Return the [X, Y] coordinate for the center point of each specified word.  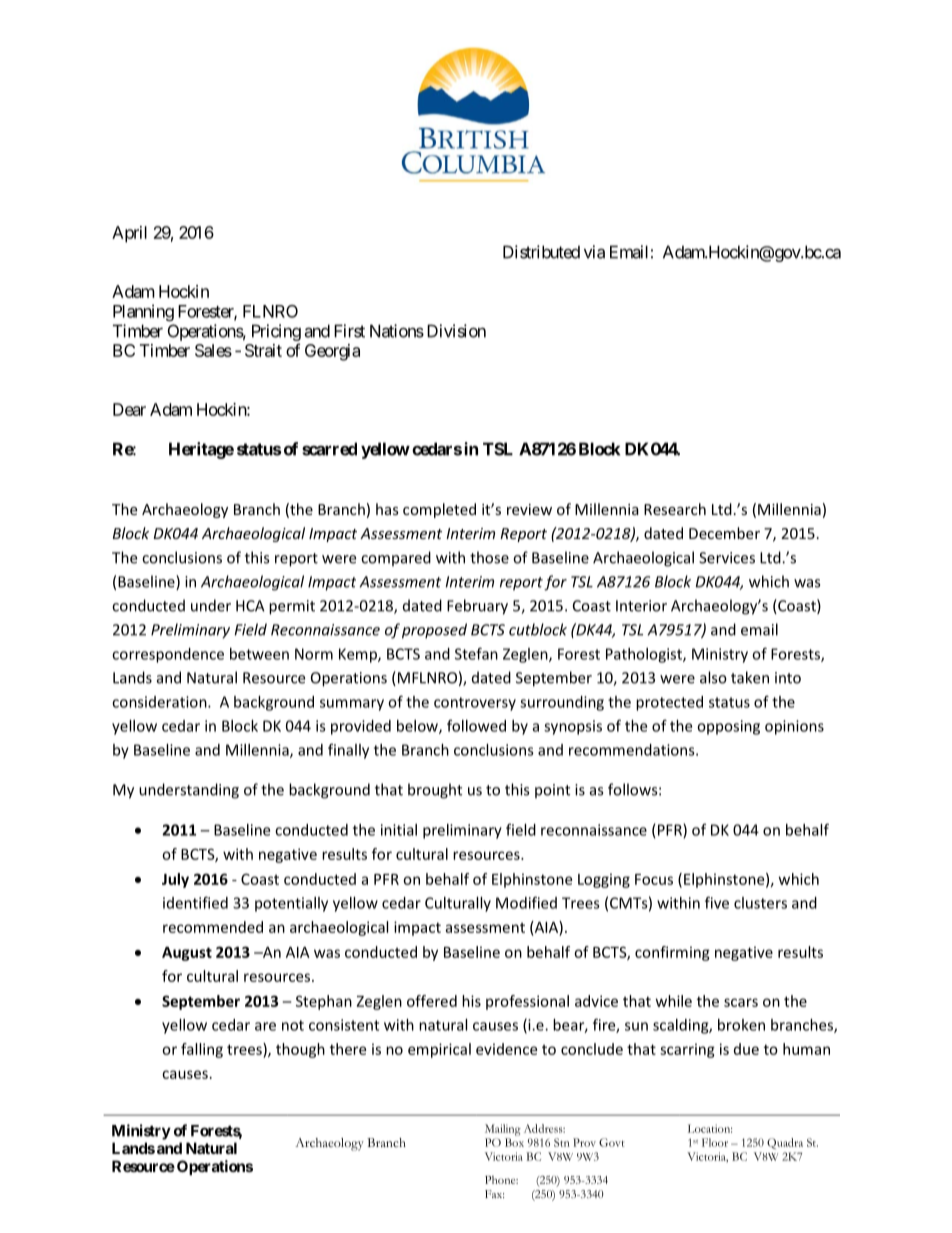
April [129, 234]
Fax [494, 1194]
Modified [526, 902]
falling [202, 1050]
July [175, 880]
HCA [250, 606]
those [489, 557]
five [717, 902]
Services [727, 558]
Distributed [541, 252]
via [594, 252]
